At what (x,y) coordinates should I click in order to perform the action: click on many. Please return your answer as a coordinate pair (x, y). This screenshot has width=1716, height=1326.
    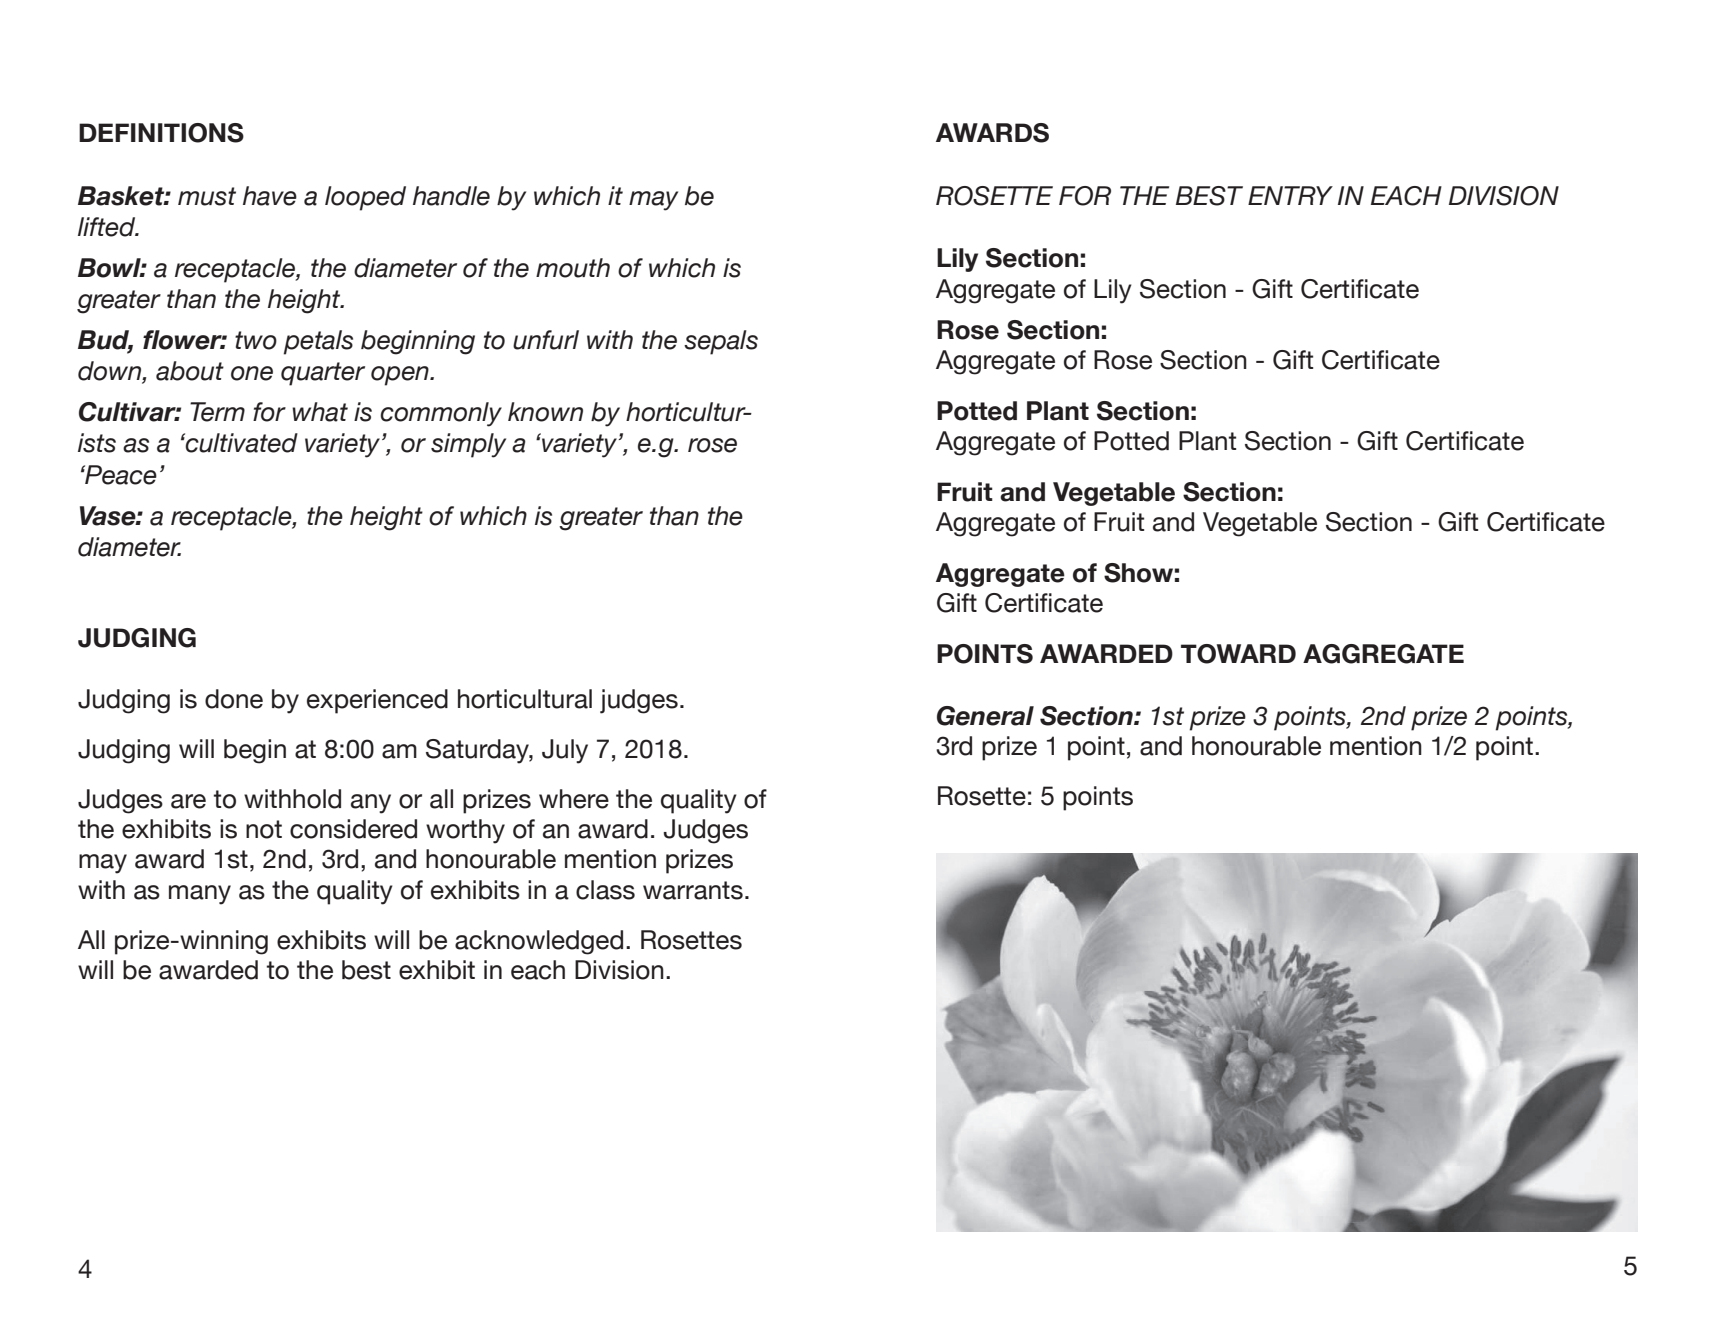
    Looking at the image, I should click on (200, 895).
